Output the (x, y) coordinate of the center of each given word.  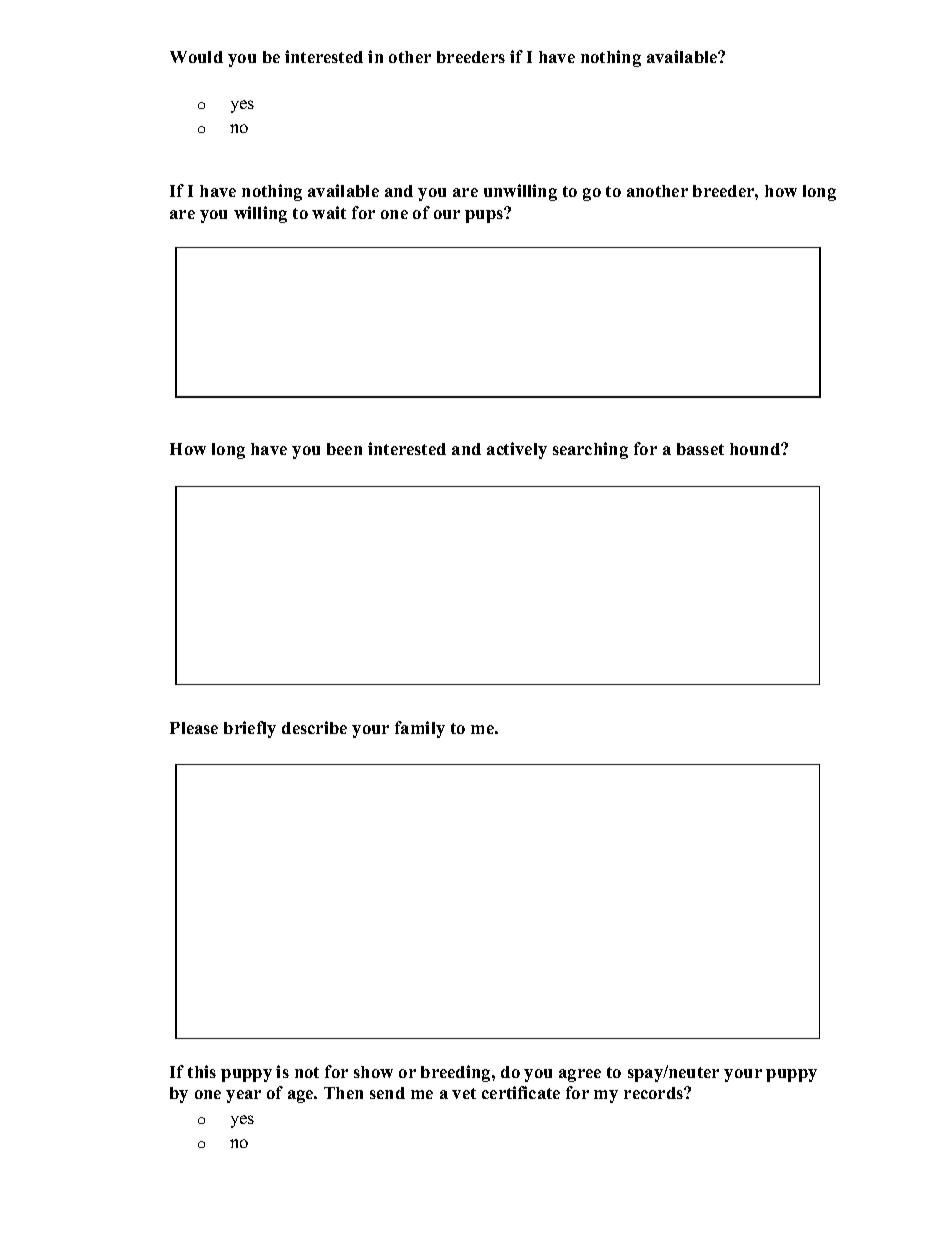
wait (329, 212)
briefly (250, 729)
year (243, 1096)
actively (517, 450)
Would (196, 57)
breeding (457, 1073)
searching (590, 450)
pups (485, 215)
